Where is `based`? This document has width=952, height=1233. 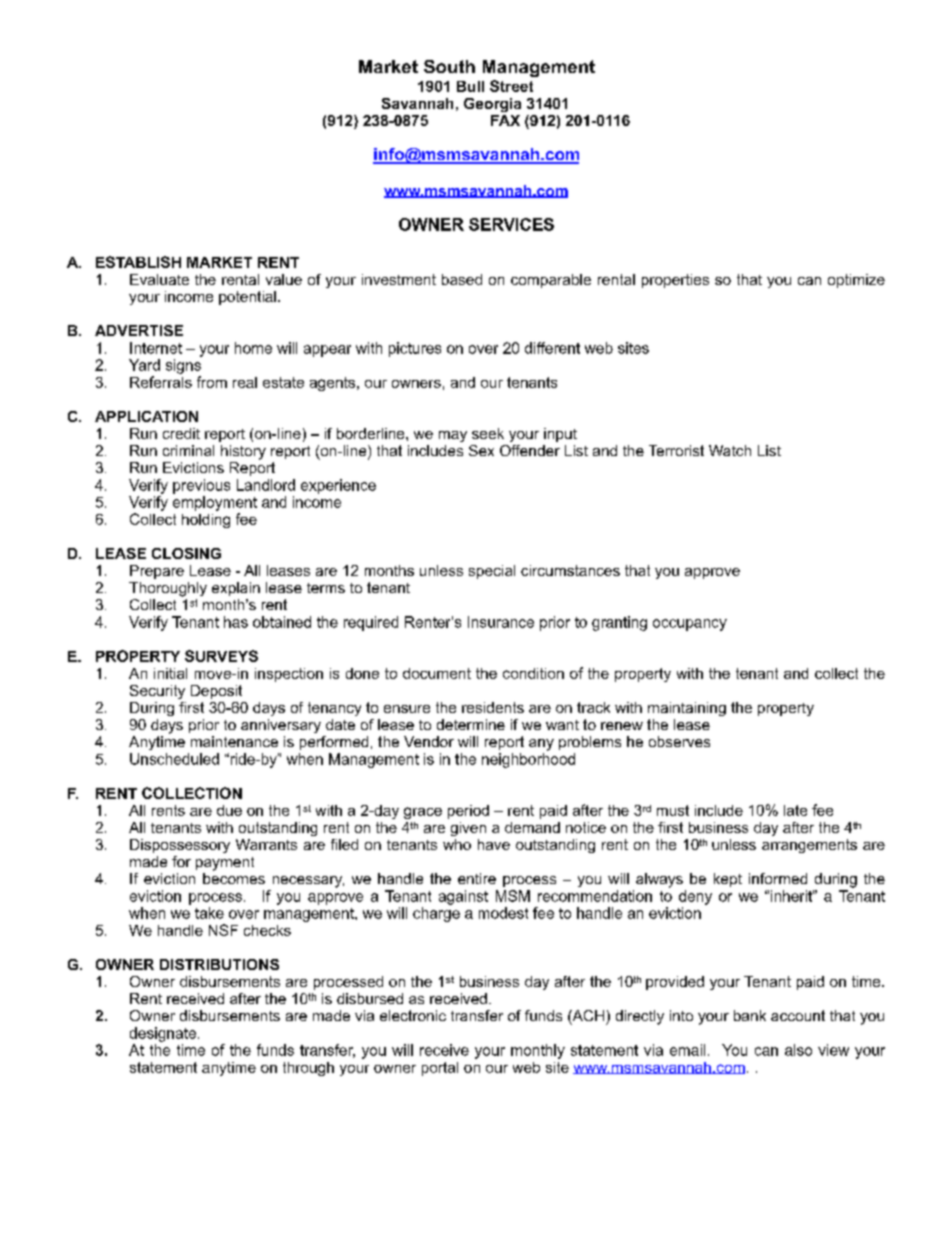 based is located at coordinates (462, 279).
